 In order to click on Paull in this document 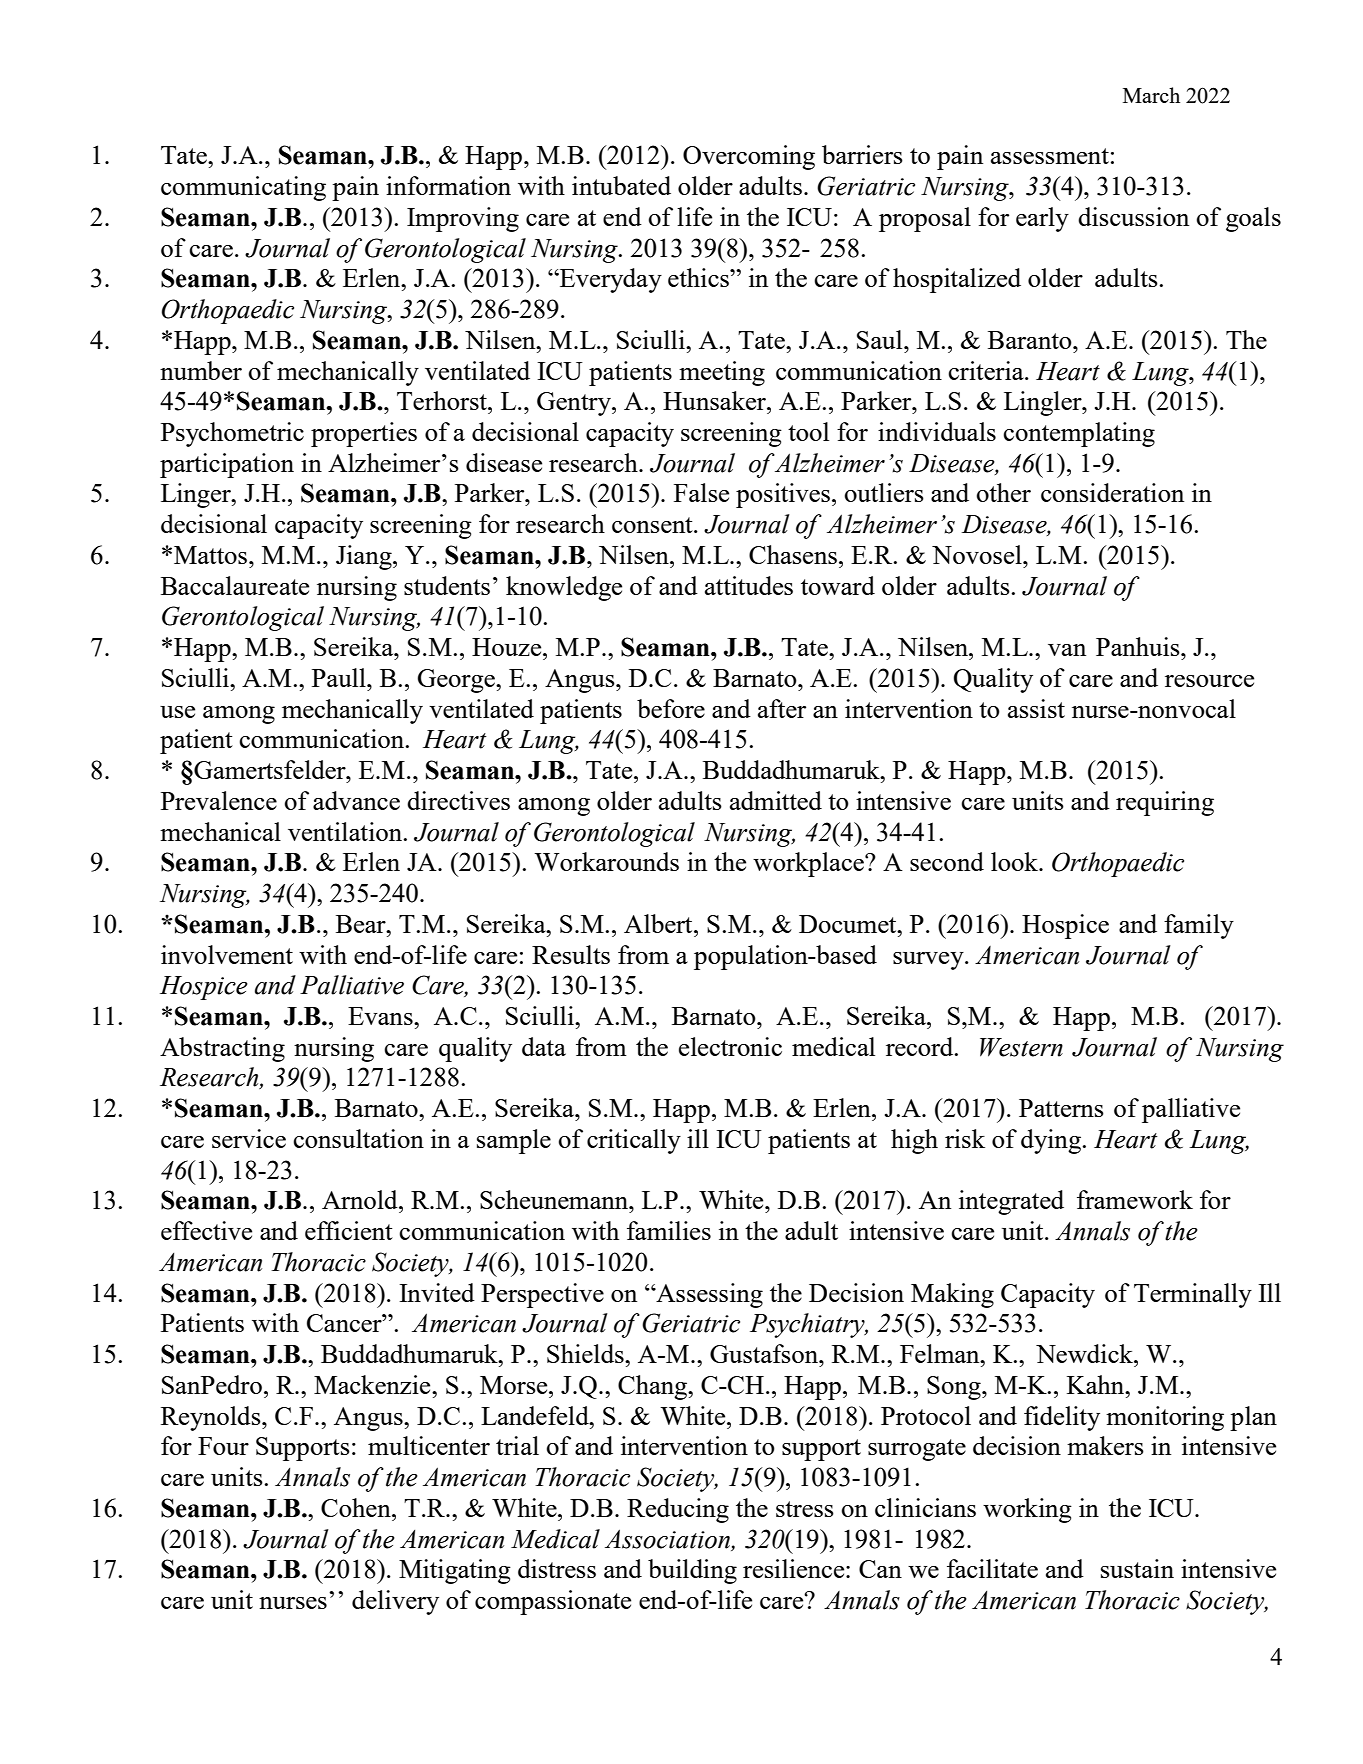, I will do `click(340, 677)`.
